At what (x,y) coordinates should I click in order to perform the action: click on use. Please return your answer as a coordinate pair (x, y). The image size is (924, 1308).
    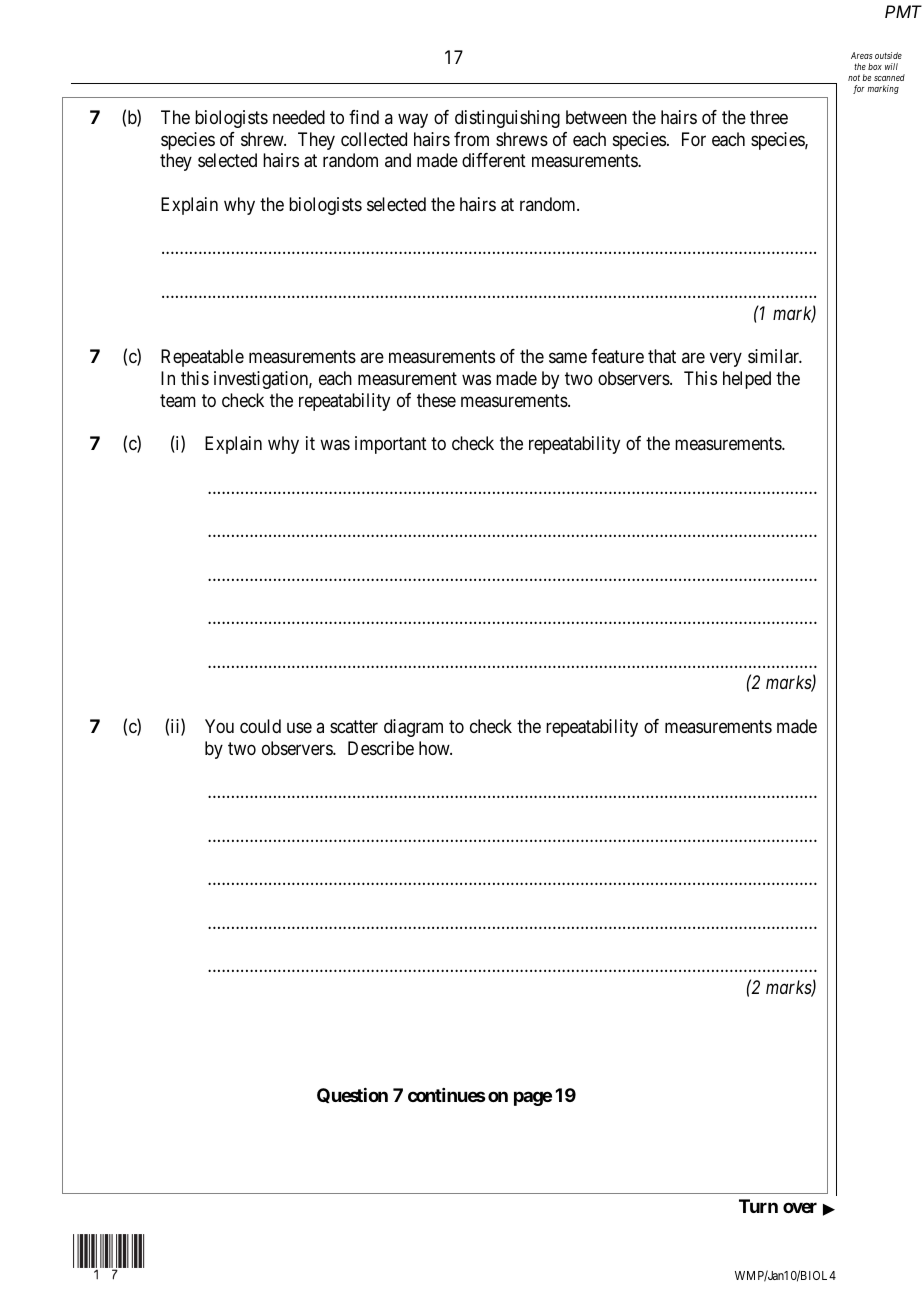
    Looking at the image, I should click on (299, 727).
